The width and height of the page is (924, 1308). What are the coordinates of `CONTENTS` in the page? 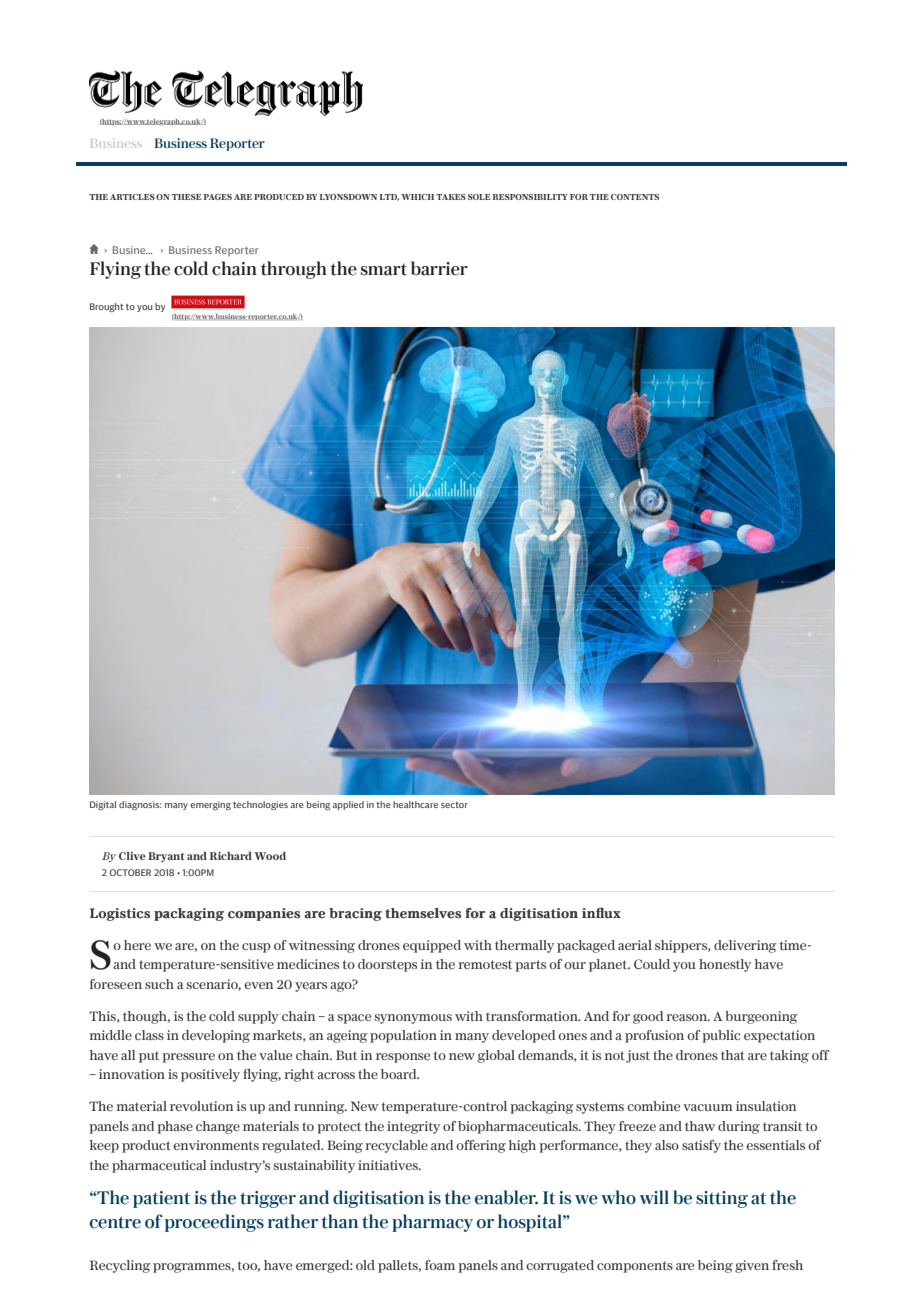 It's located at (635, 197).
